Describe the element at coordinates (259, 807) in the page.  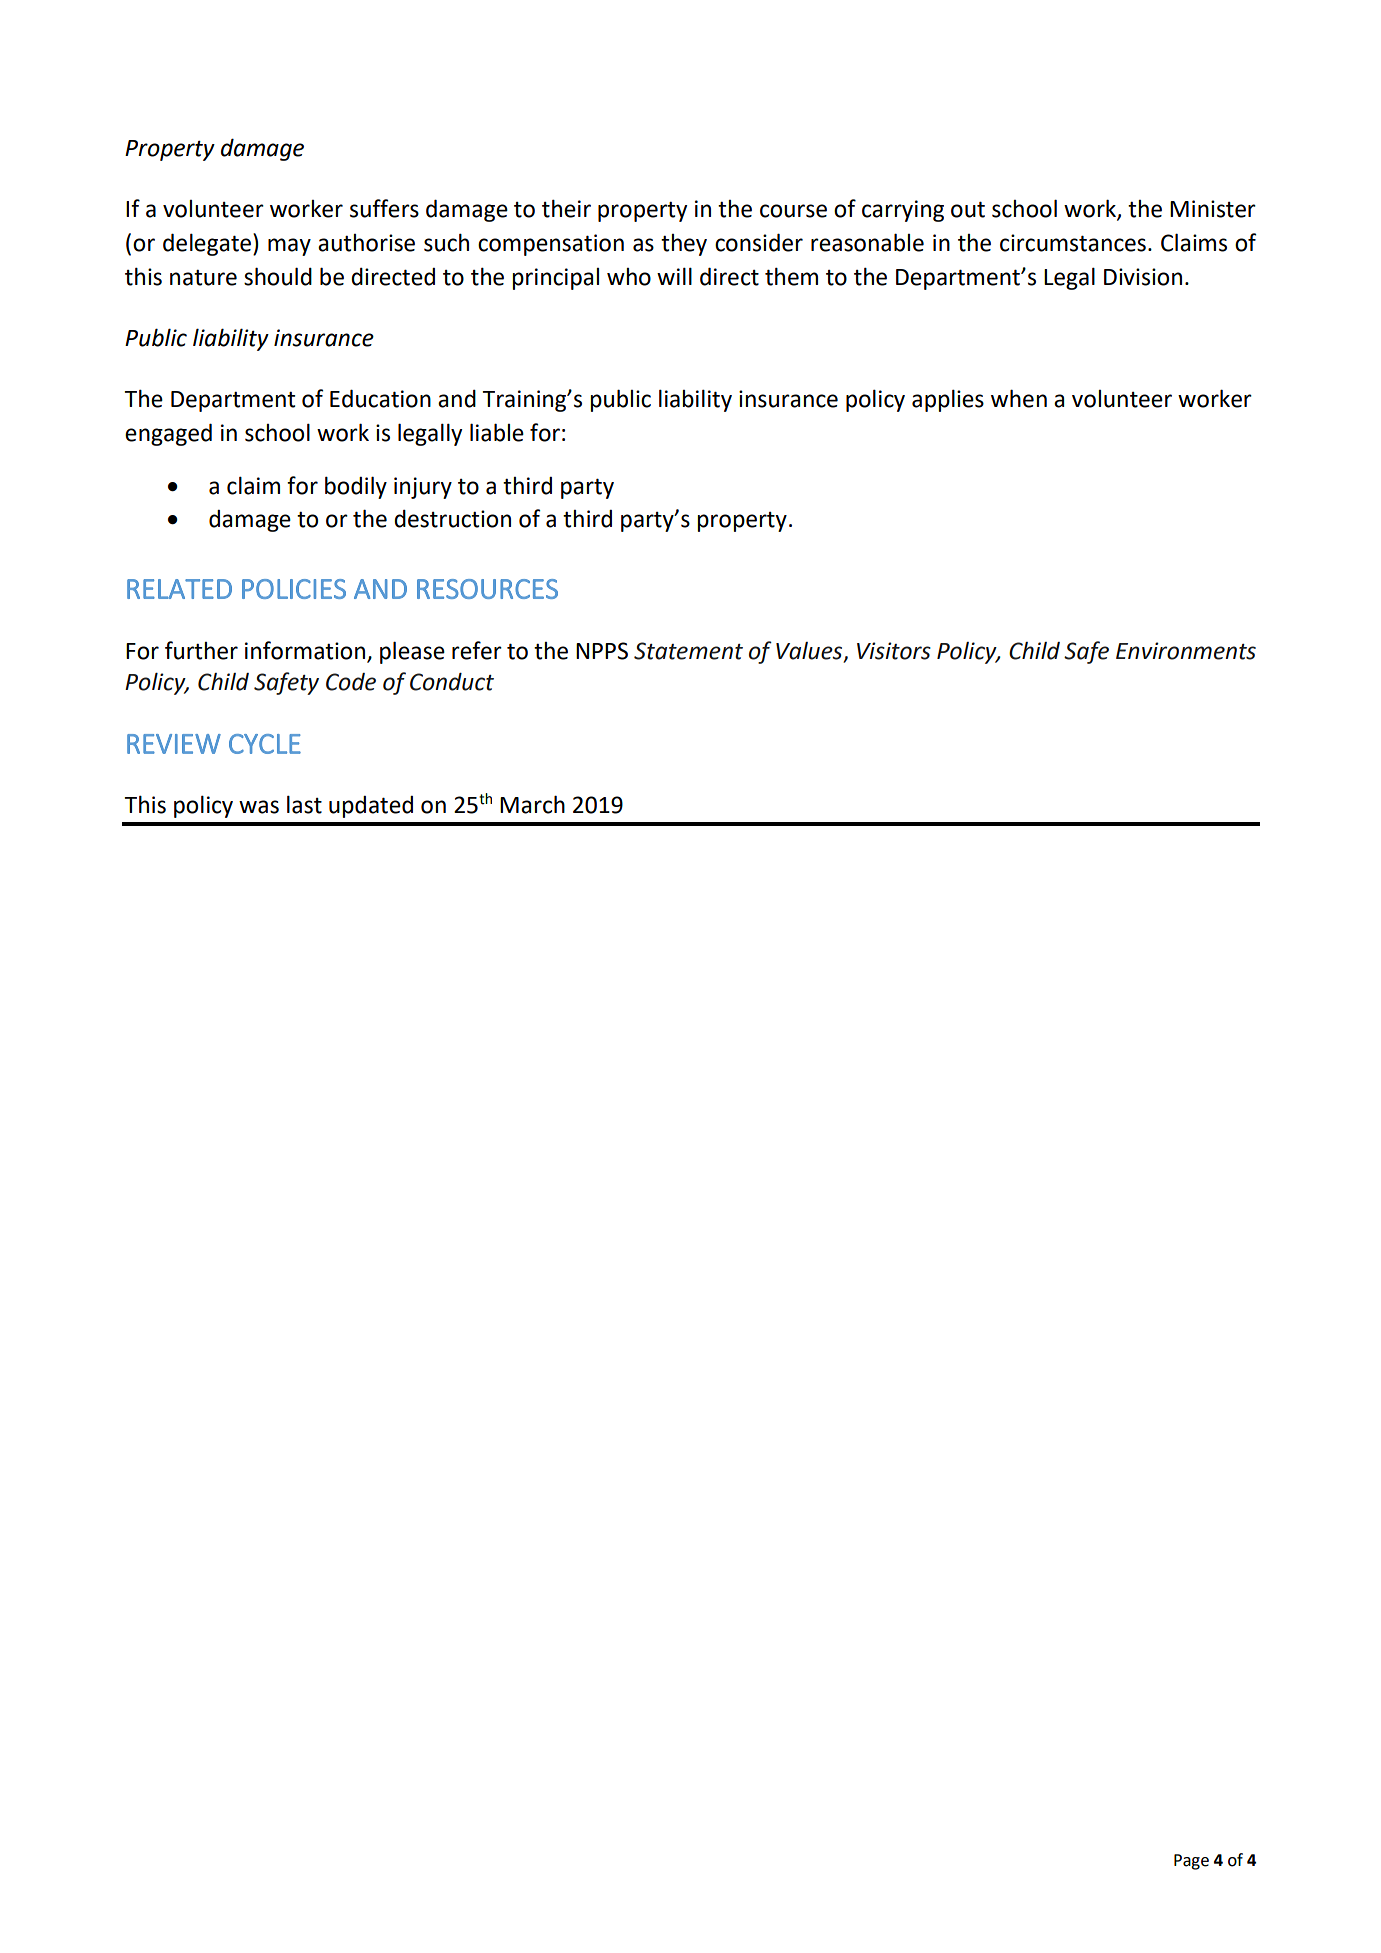
I see `was` at that location.
